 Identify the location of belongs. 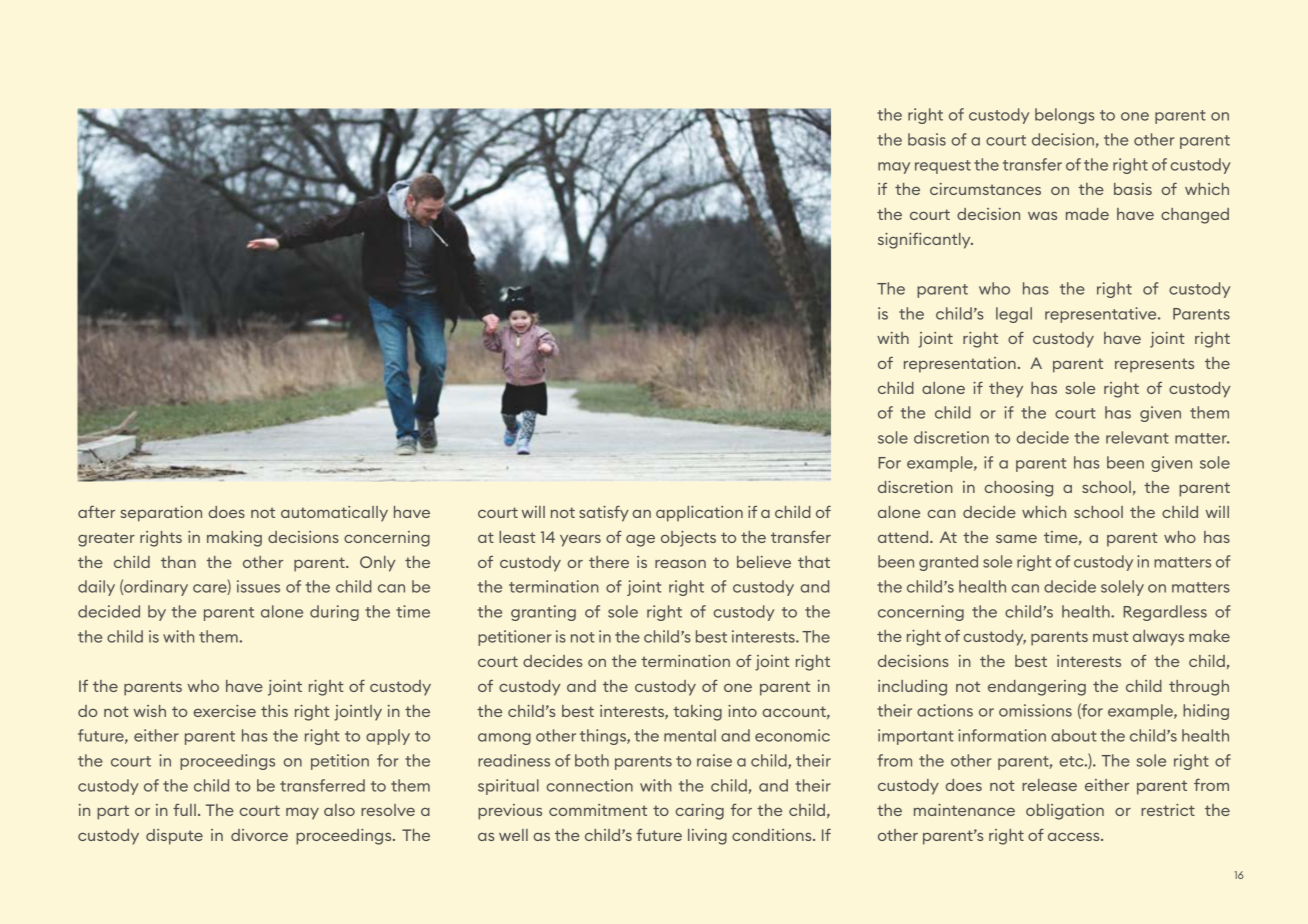
(1064, 116).
